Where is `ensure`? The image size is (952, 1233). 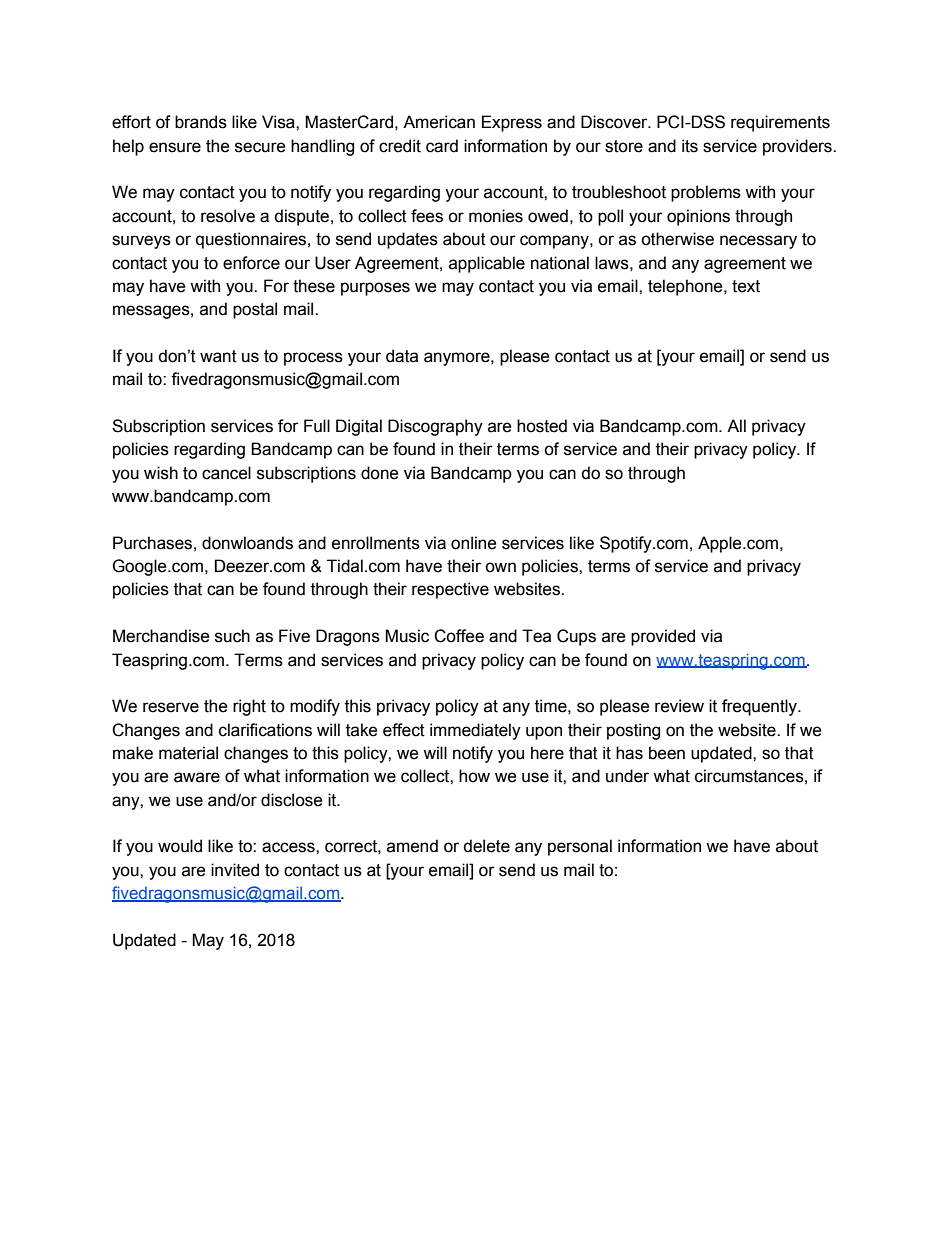
ensure is located at coordinates (175, 147).
